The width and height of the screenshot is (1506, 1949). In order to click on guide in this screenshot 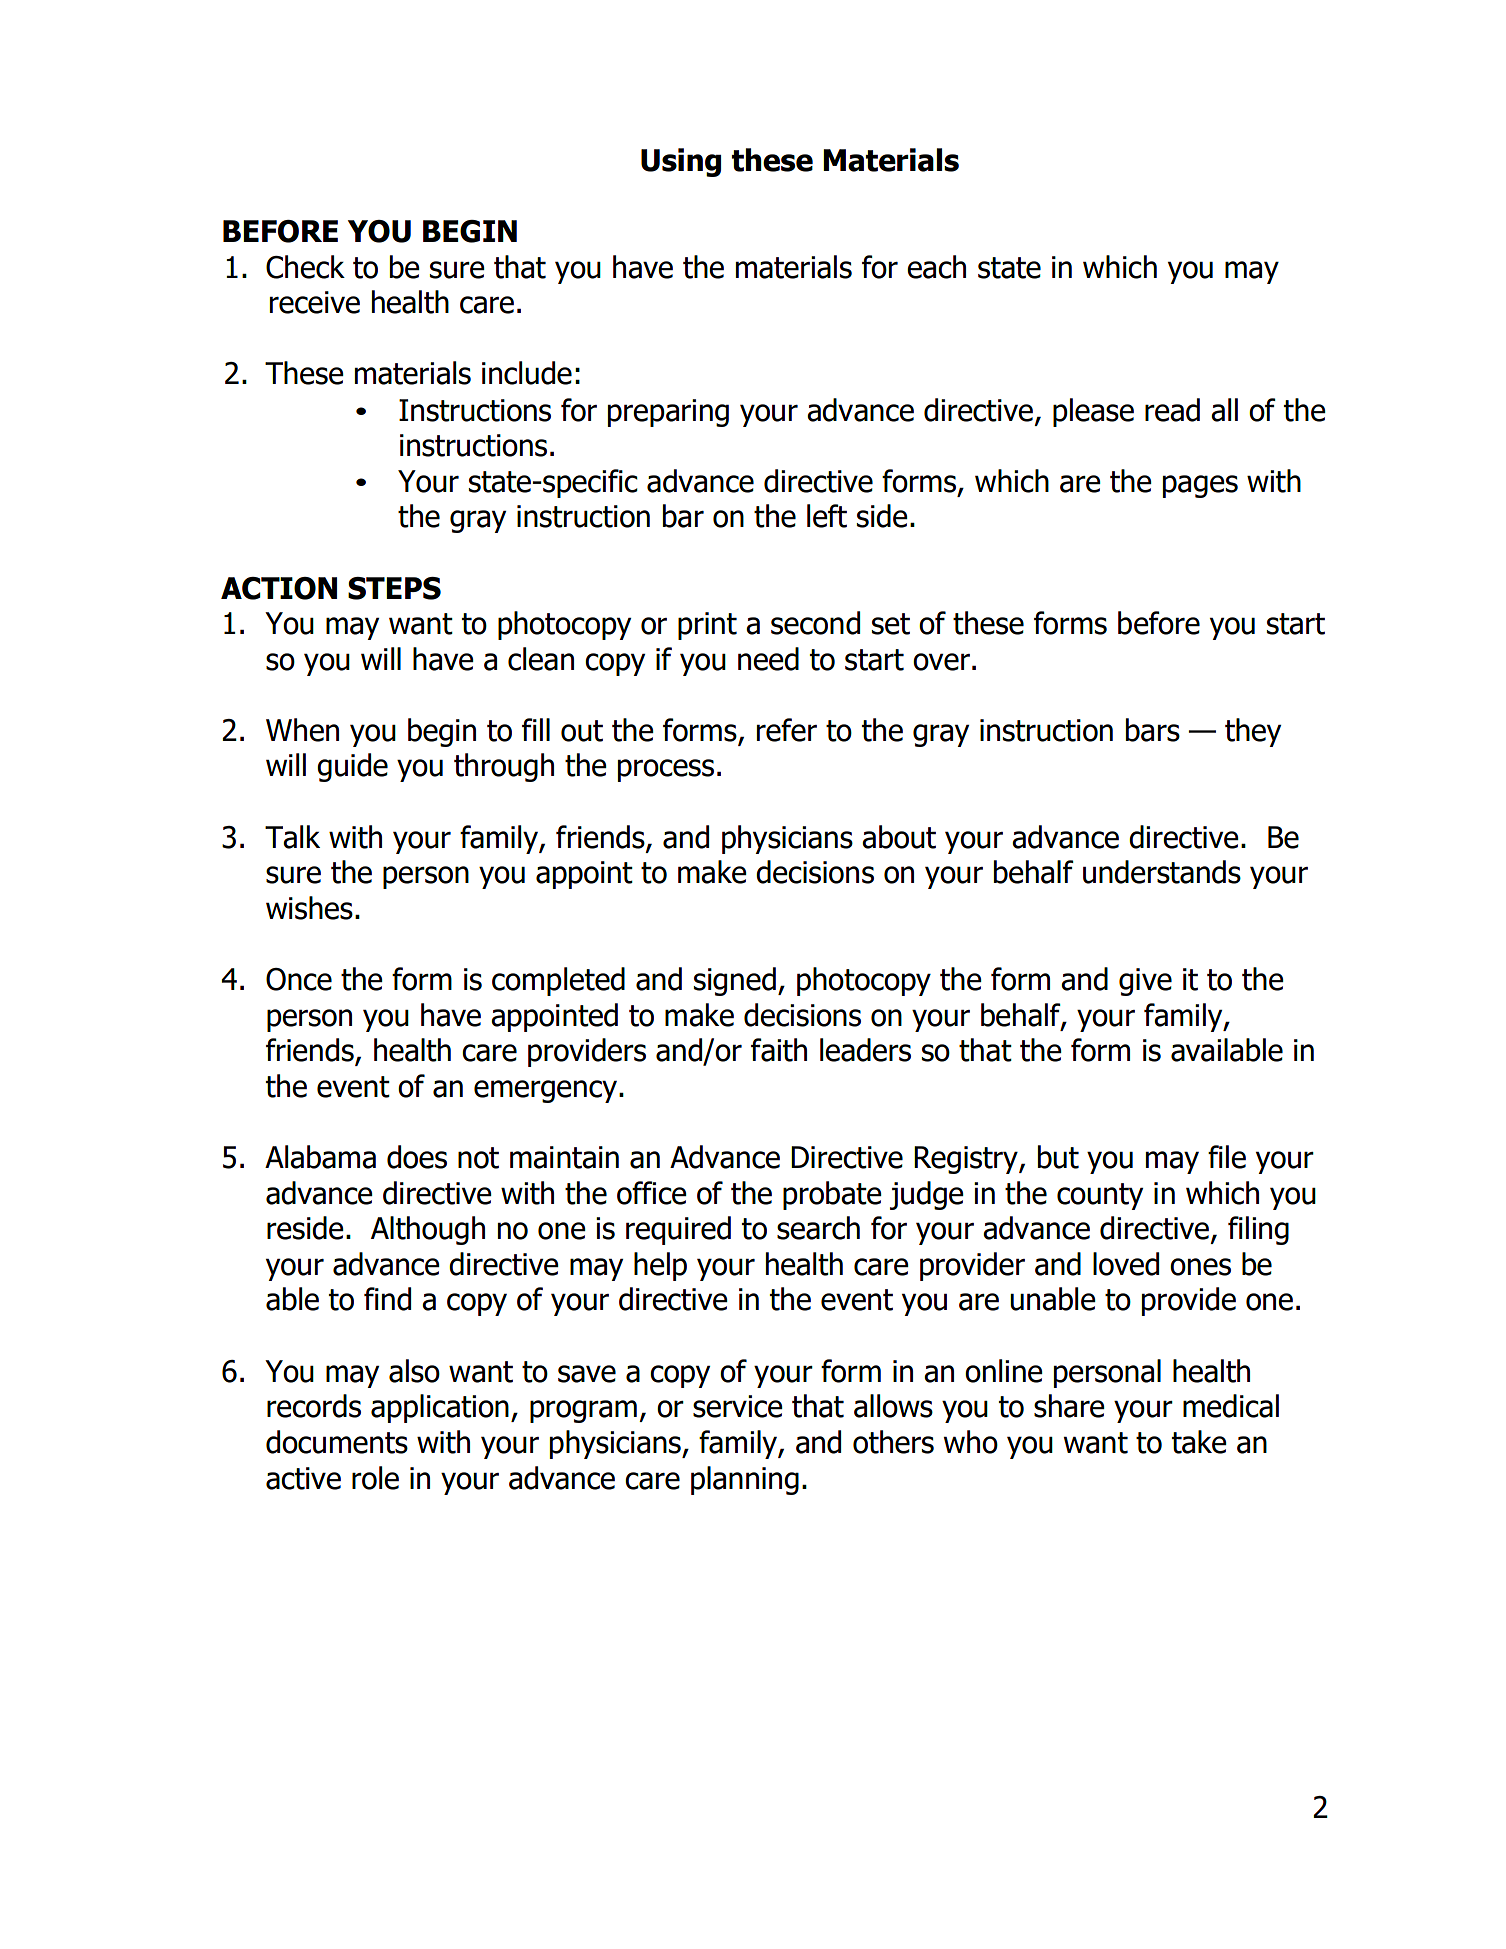, I will do `click(352, 767)`.
